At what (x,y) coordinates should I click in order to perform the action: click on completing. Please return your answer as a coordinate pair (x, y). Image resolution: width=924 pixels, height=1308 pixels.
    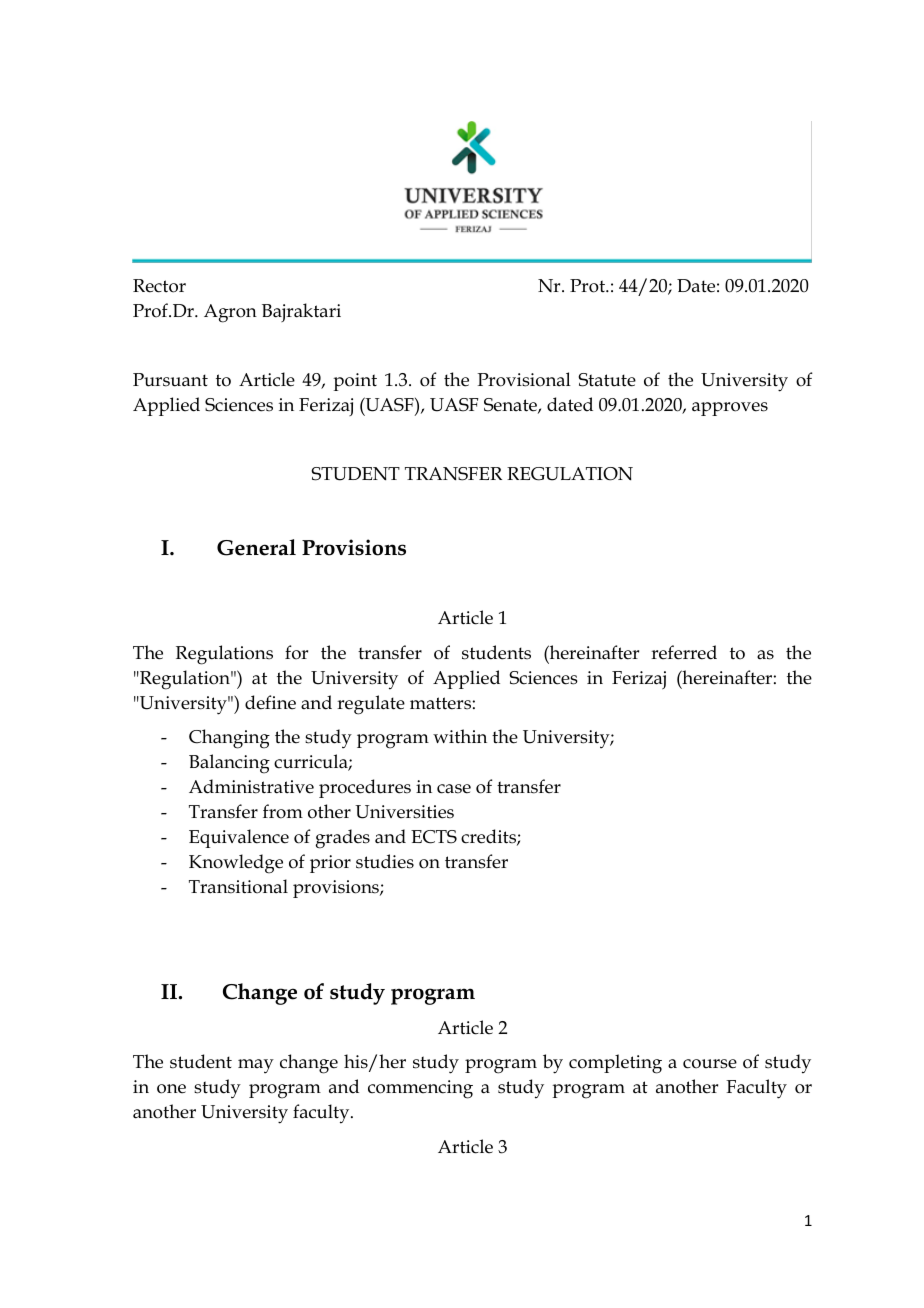
    Looking at the image, I should click on (615, 1064).
